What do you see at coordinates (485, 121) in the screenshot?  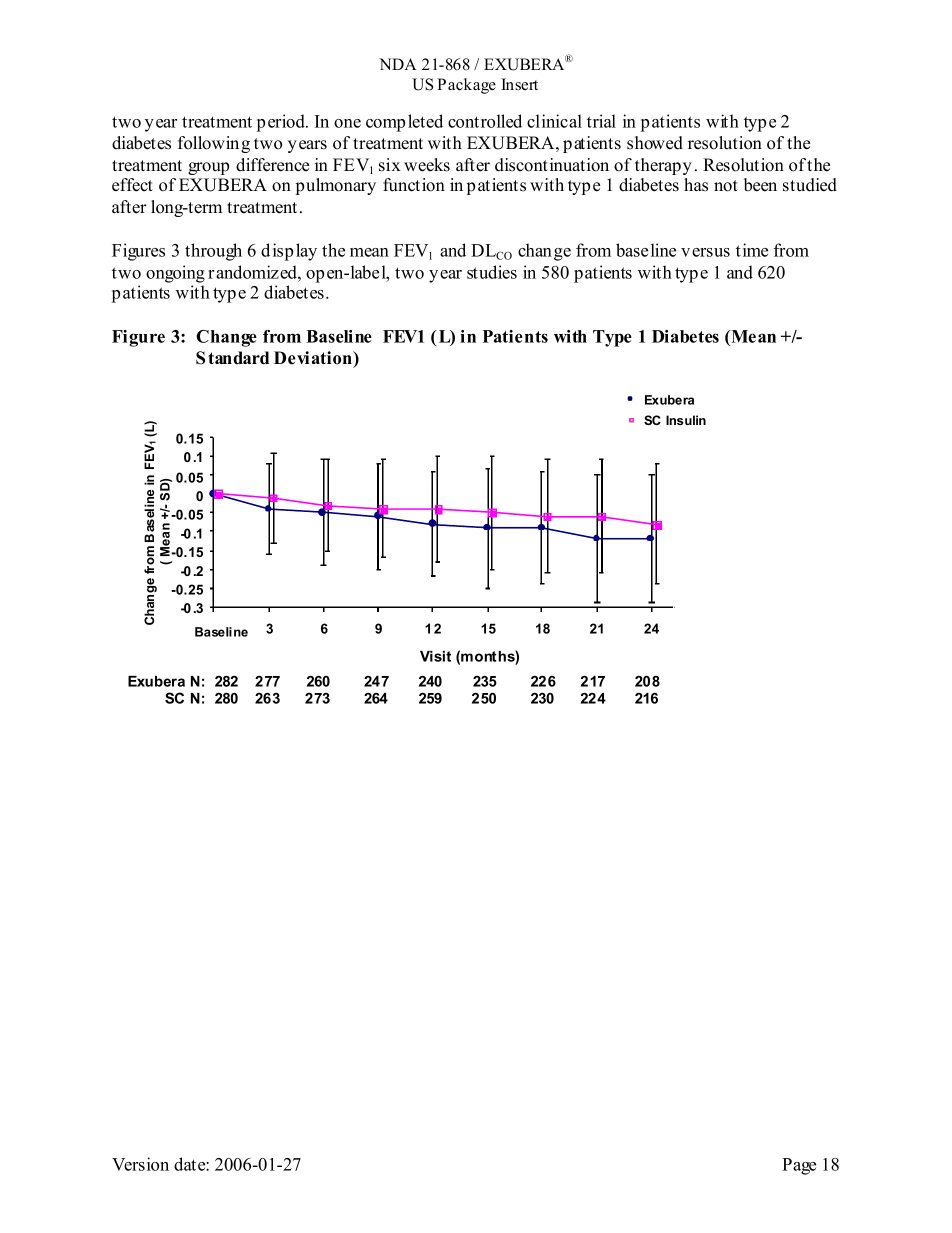 I see `controlled` at bounding box center [485, 121].
